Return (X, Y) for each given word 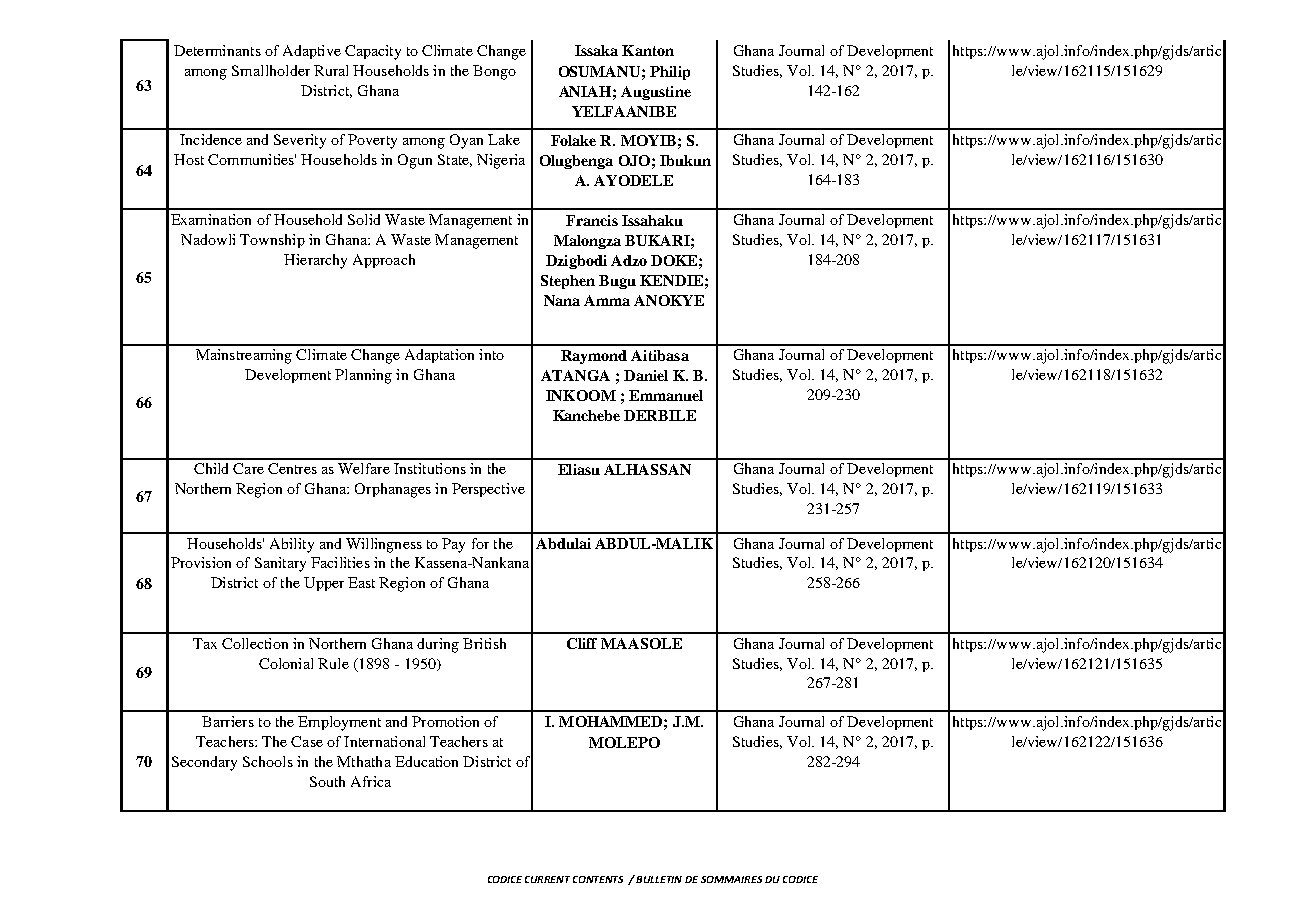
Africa (371, 781)
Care (248, 468)
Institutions (430, 468)
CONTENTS (598, 879)
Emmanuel (666, 395)
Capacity (373, 52)
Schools (268, 761)
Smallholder (271, 70)
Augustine (656, 93)
